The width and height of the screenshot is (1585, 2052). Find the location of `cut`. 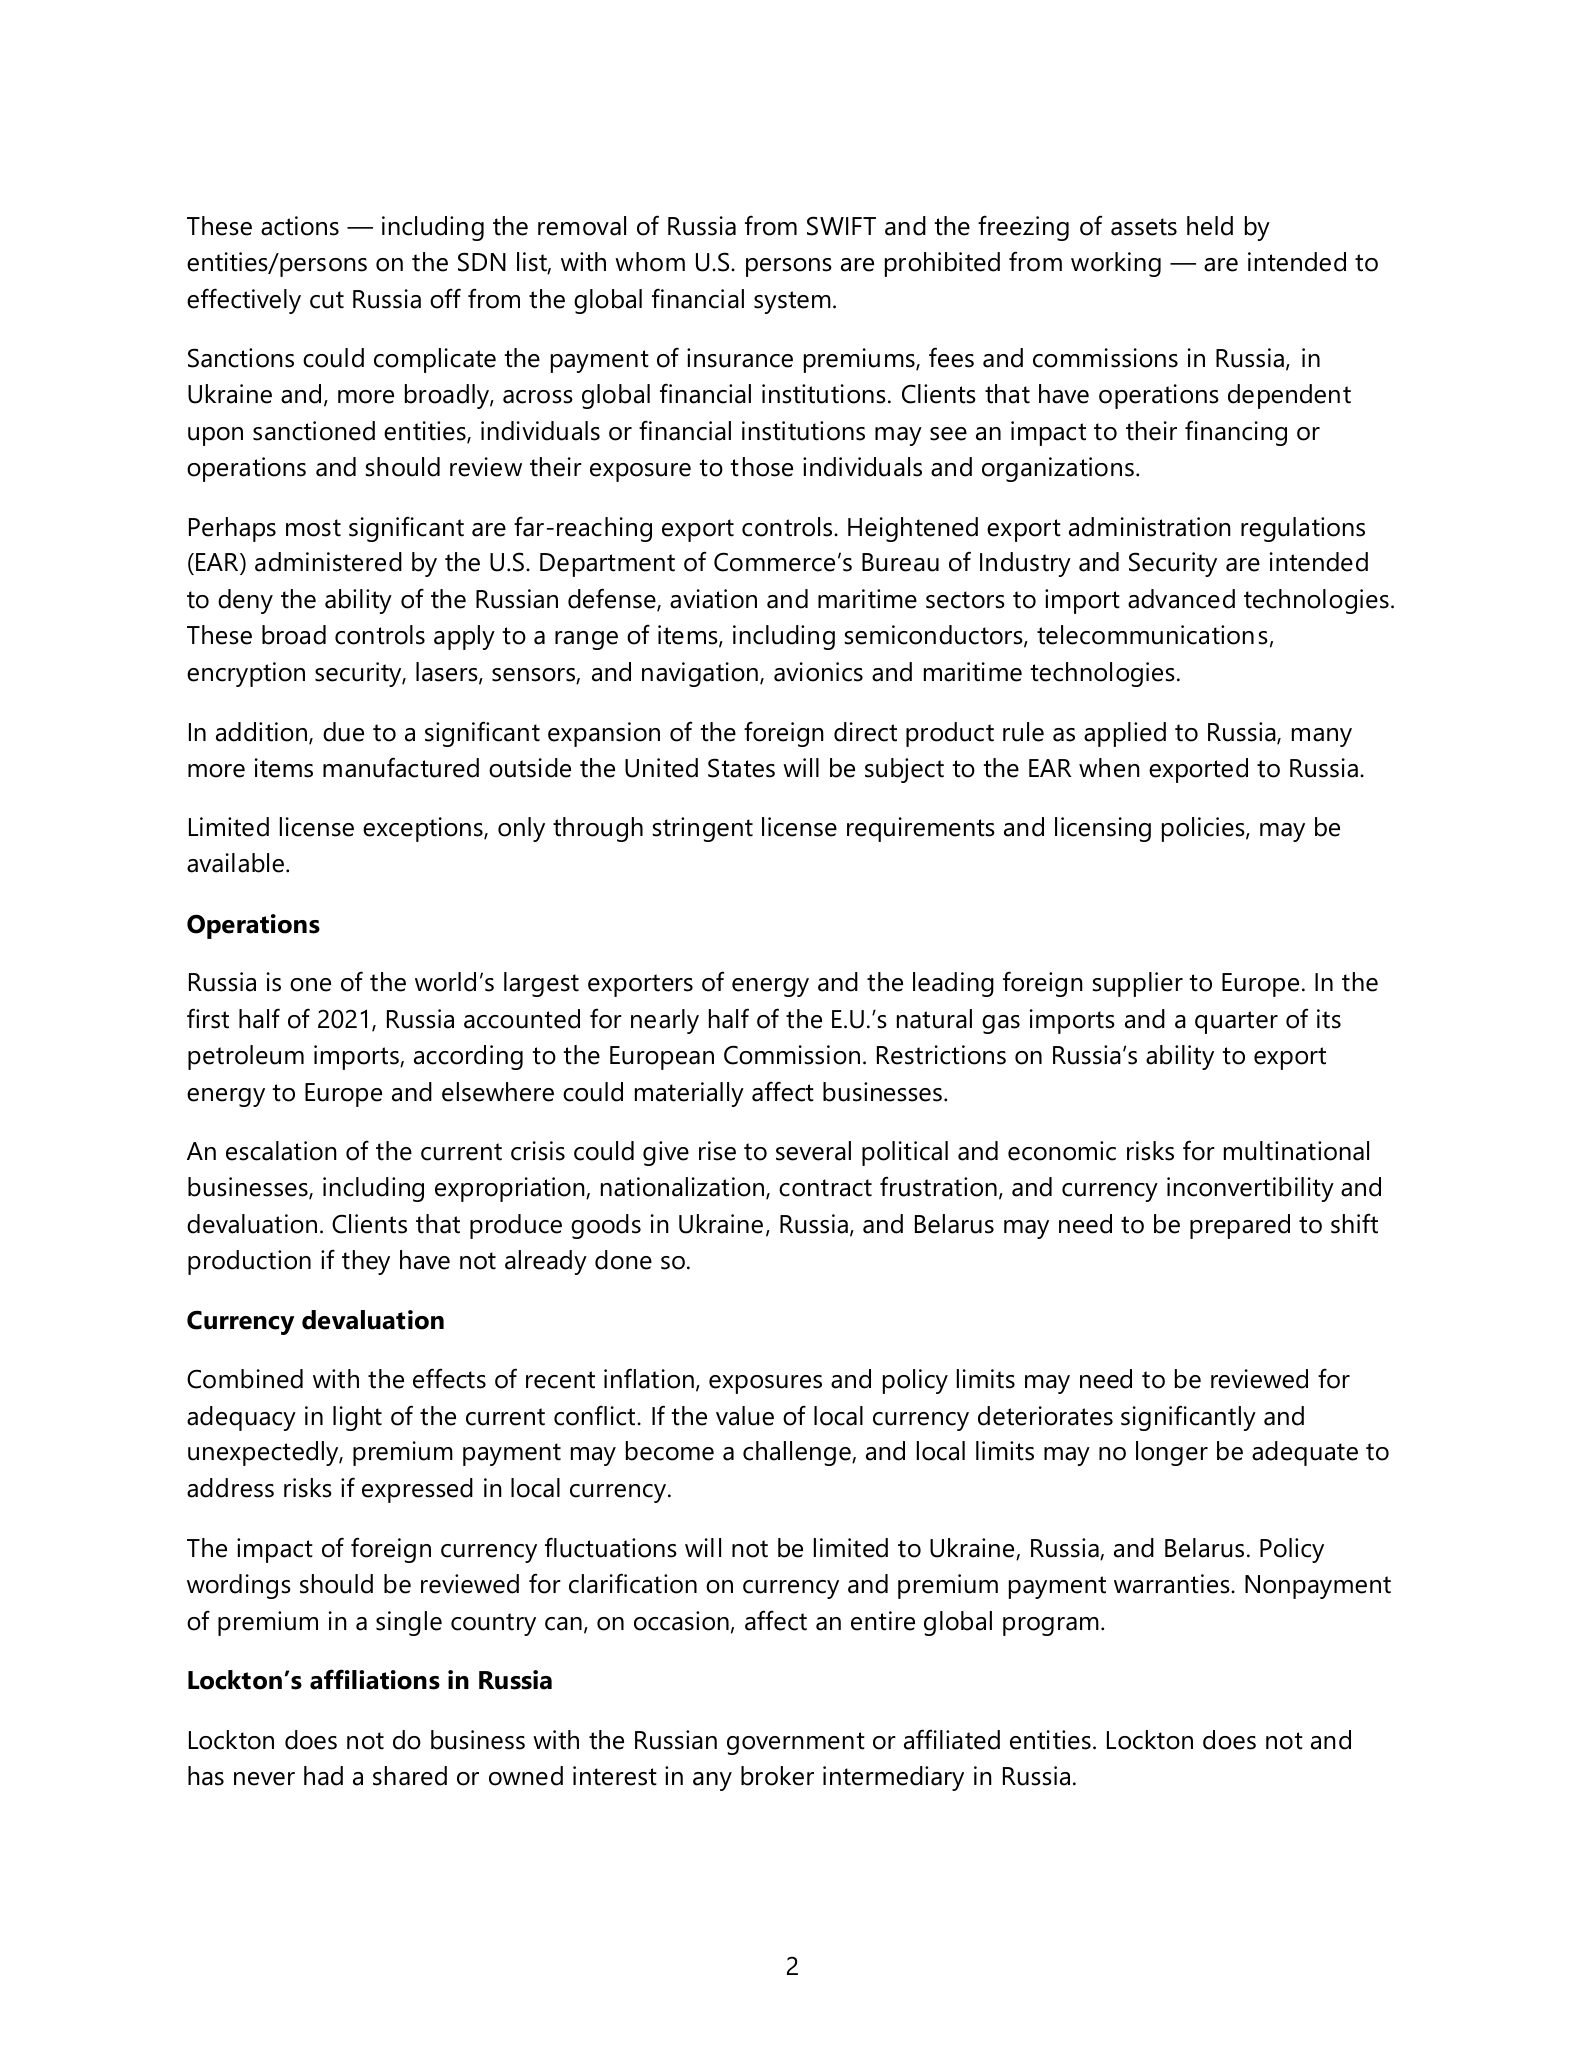

cut is located at coordinates (327, 300).
